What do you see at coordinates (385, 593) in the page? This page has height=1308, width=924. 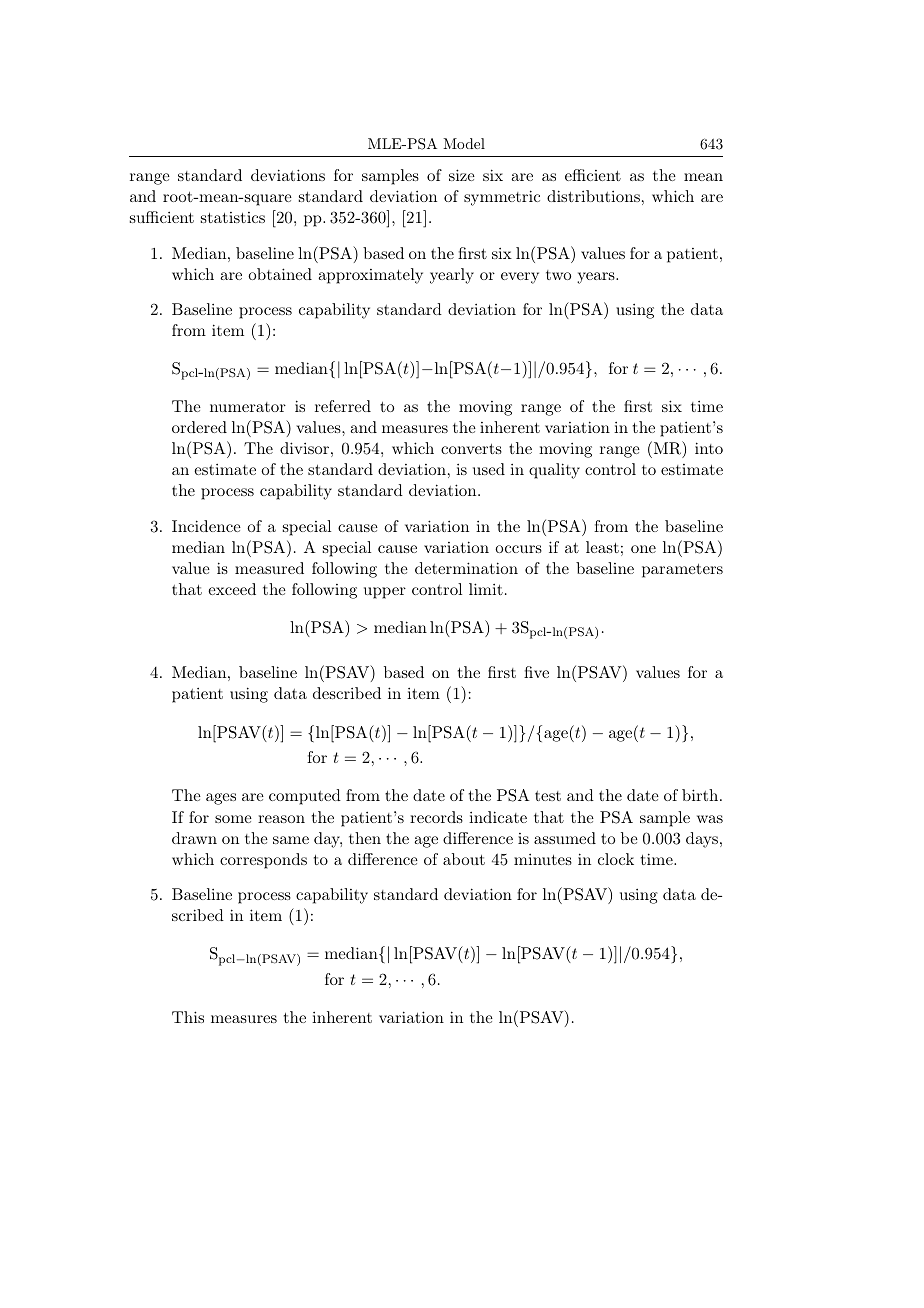 I see `upper` at bounding box center [385, 593].
